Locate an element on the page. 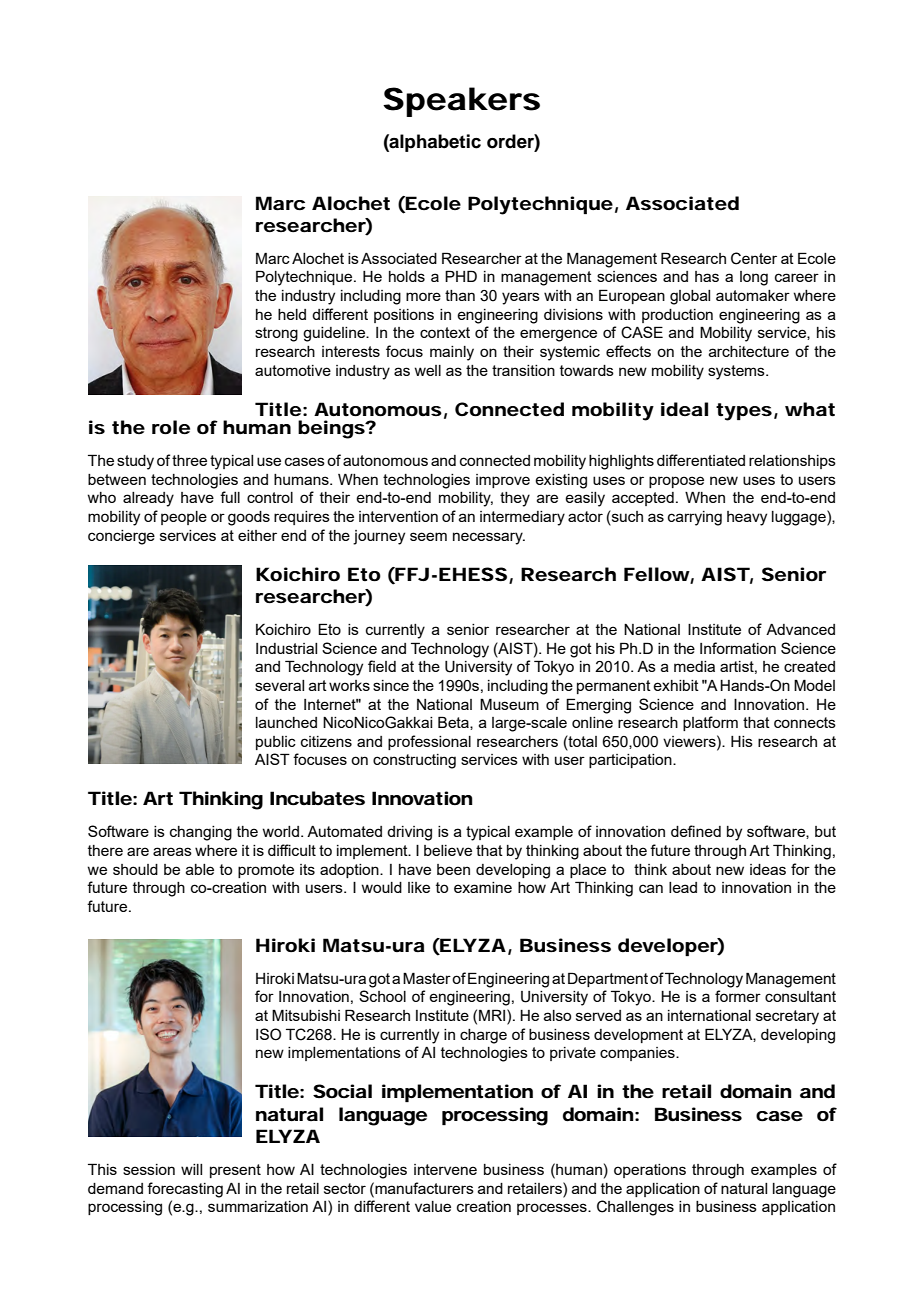 This page has height=1308, width=924. intervene is located at coordinates (445, 1169).
